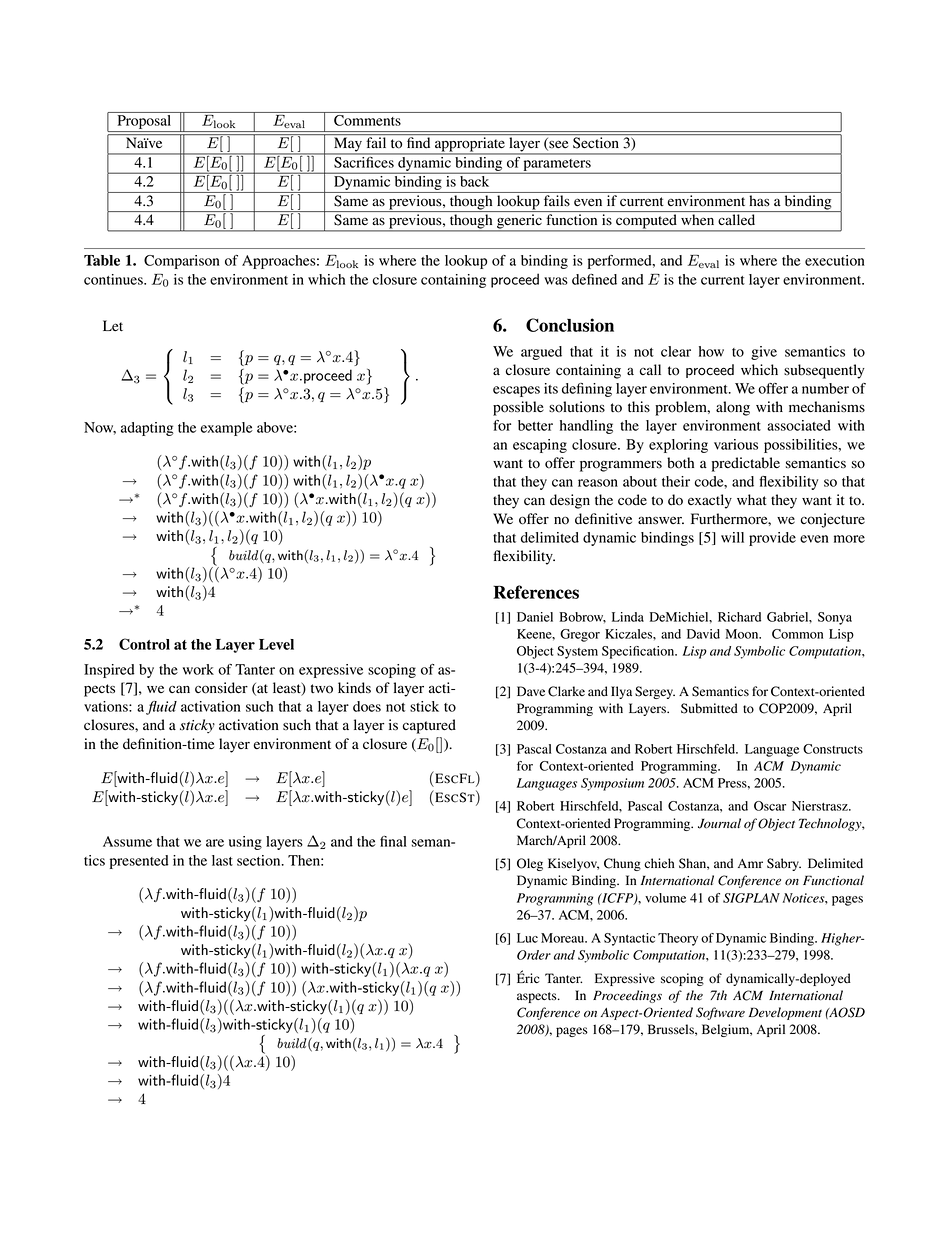  I want to click on Control, so click(144, 644).
